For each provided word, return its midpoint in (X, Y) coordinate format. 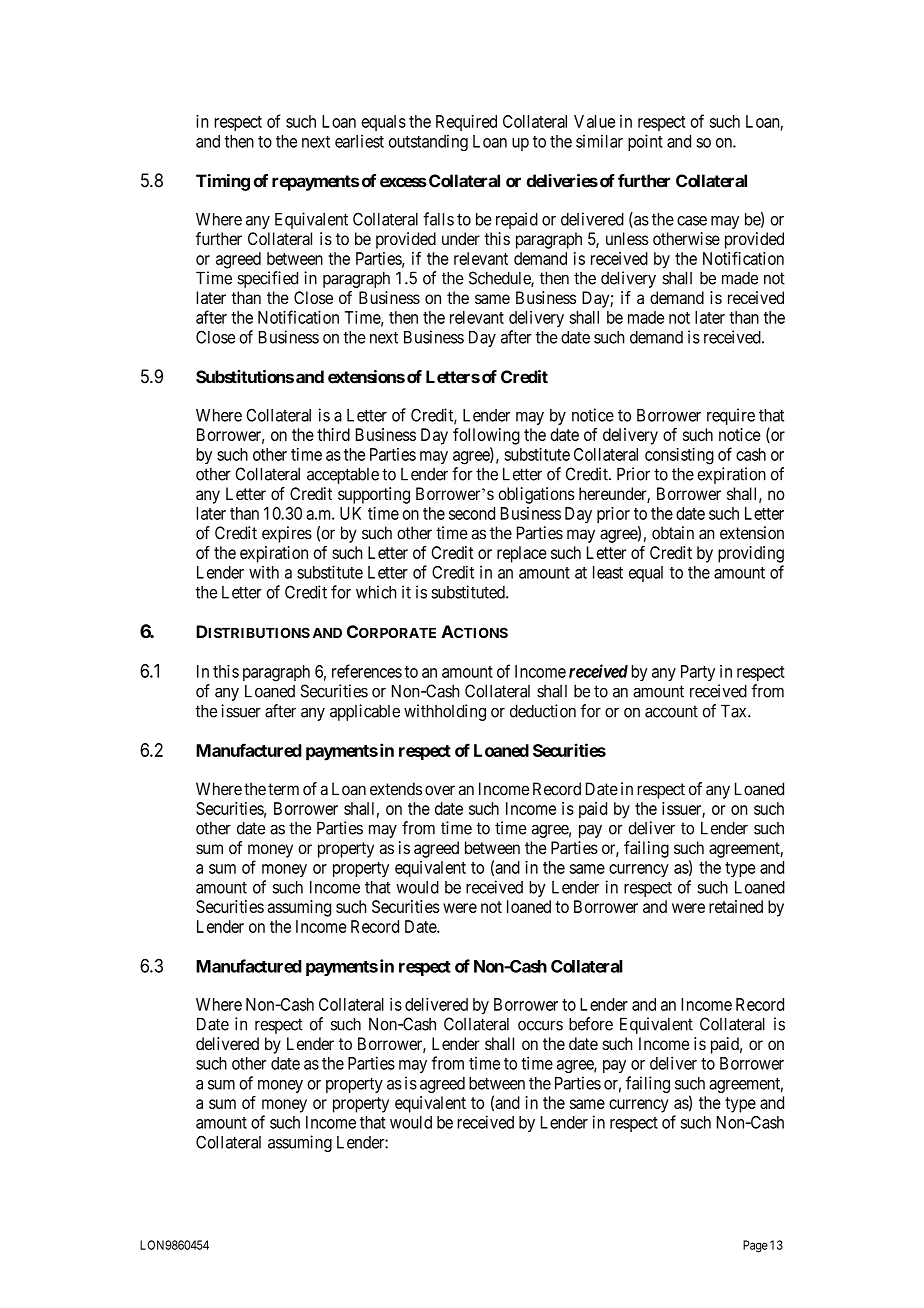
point (645, 142)
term (283, 789)
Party (698, 673)
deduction (543, 711)
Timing (223, 182)
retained (736, 906)
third (333, 434)
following (486, 436)
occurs (540, 1025)
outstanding (428, 142)
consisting (679, 456)
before (591, 1024)
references (367, 671)
